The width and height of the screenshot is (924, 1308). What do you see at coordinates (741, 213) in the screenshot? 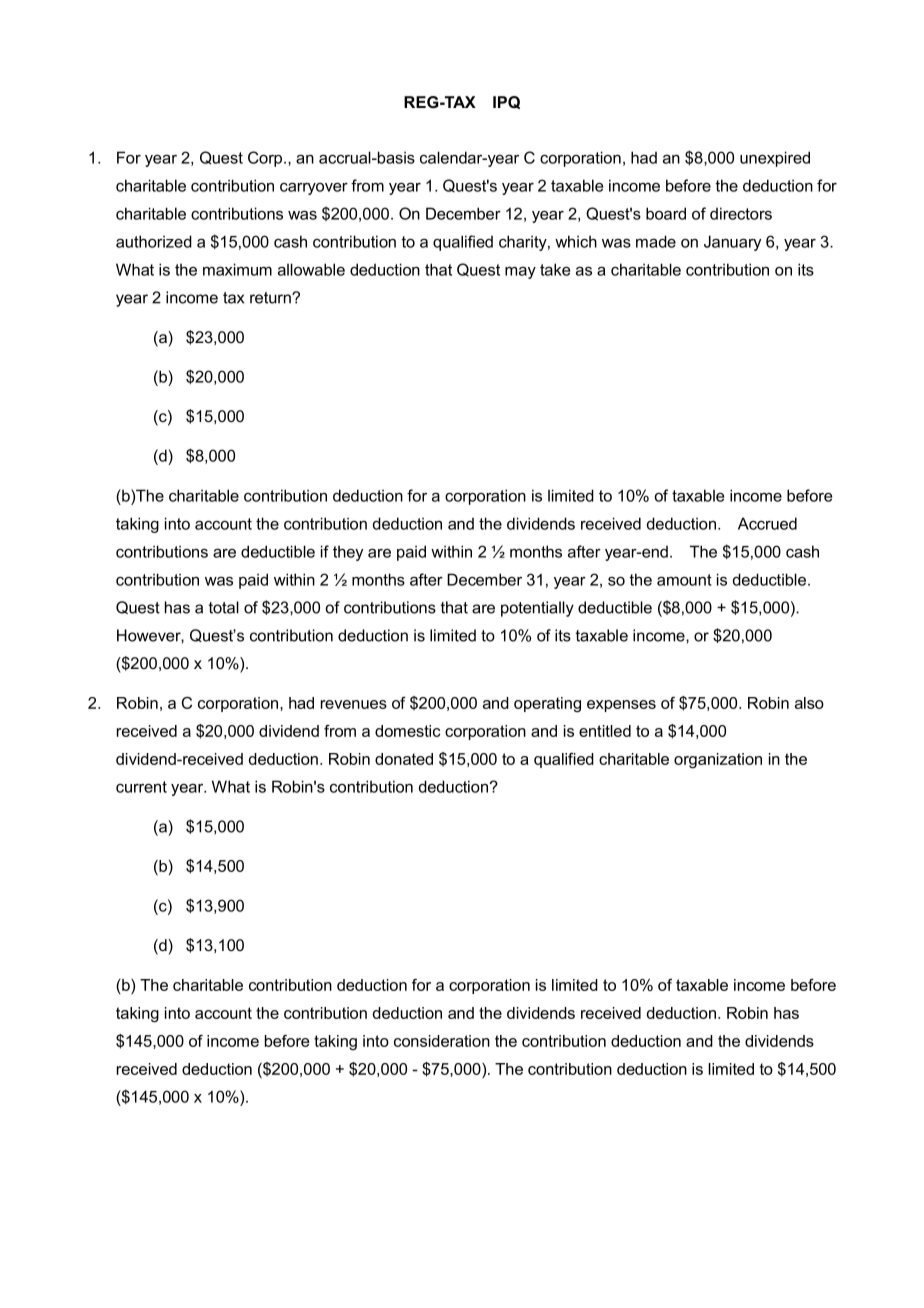
I see `directors` at bounding box center [741, 213].
